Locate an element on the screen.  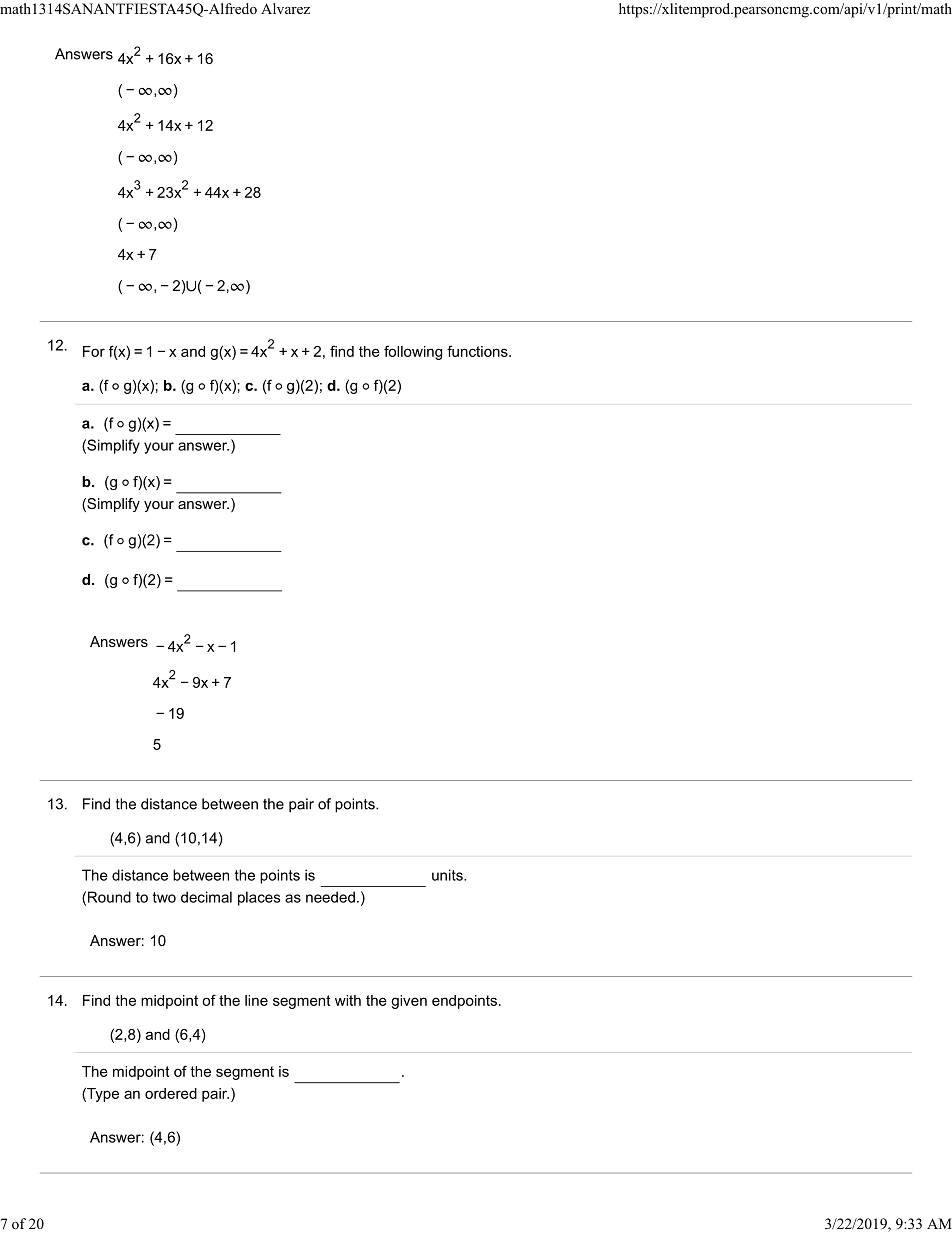
For is located at coordinates (94, 351).
